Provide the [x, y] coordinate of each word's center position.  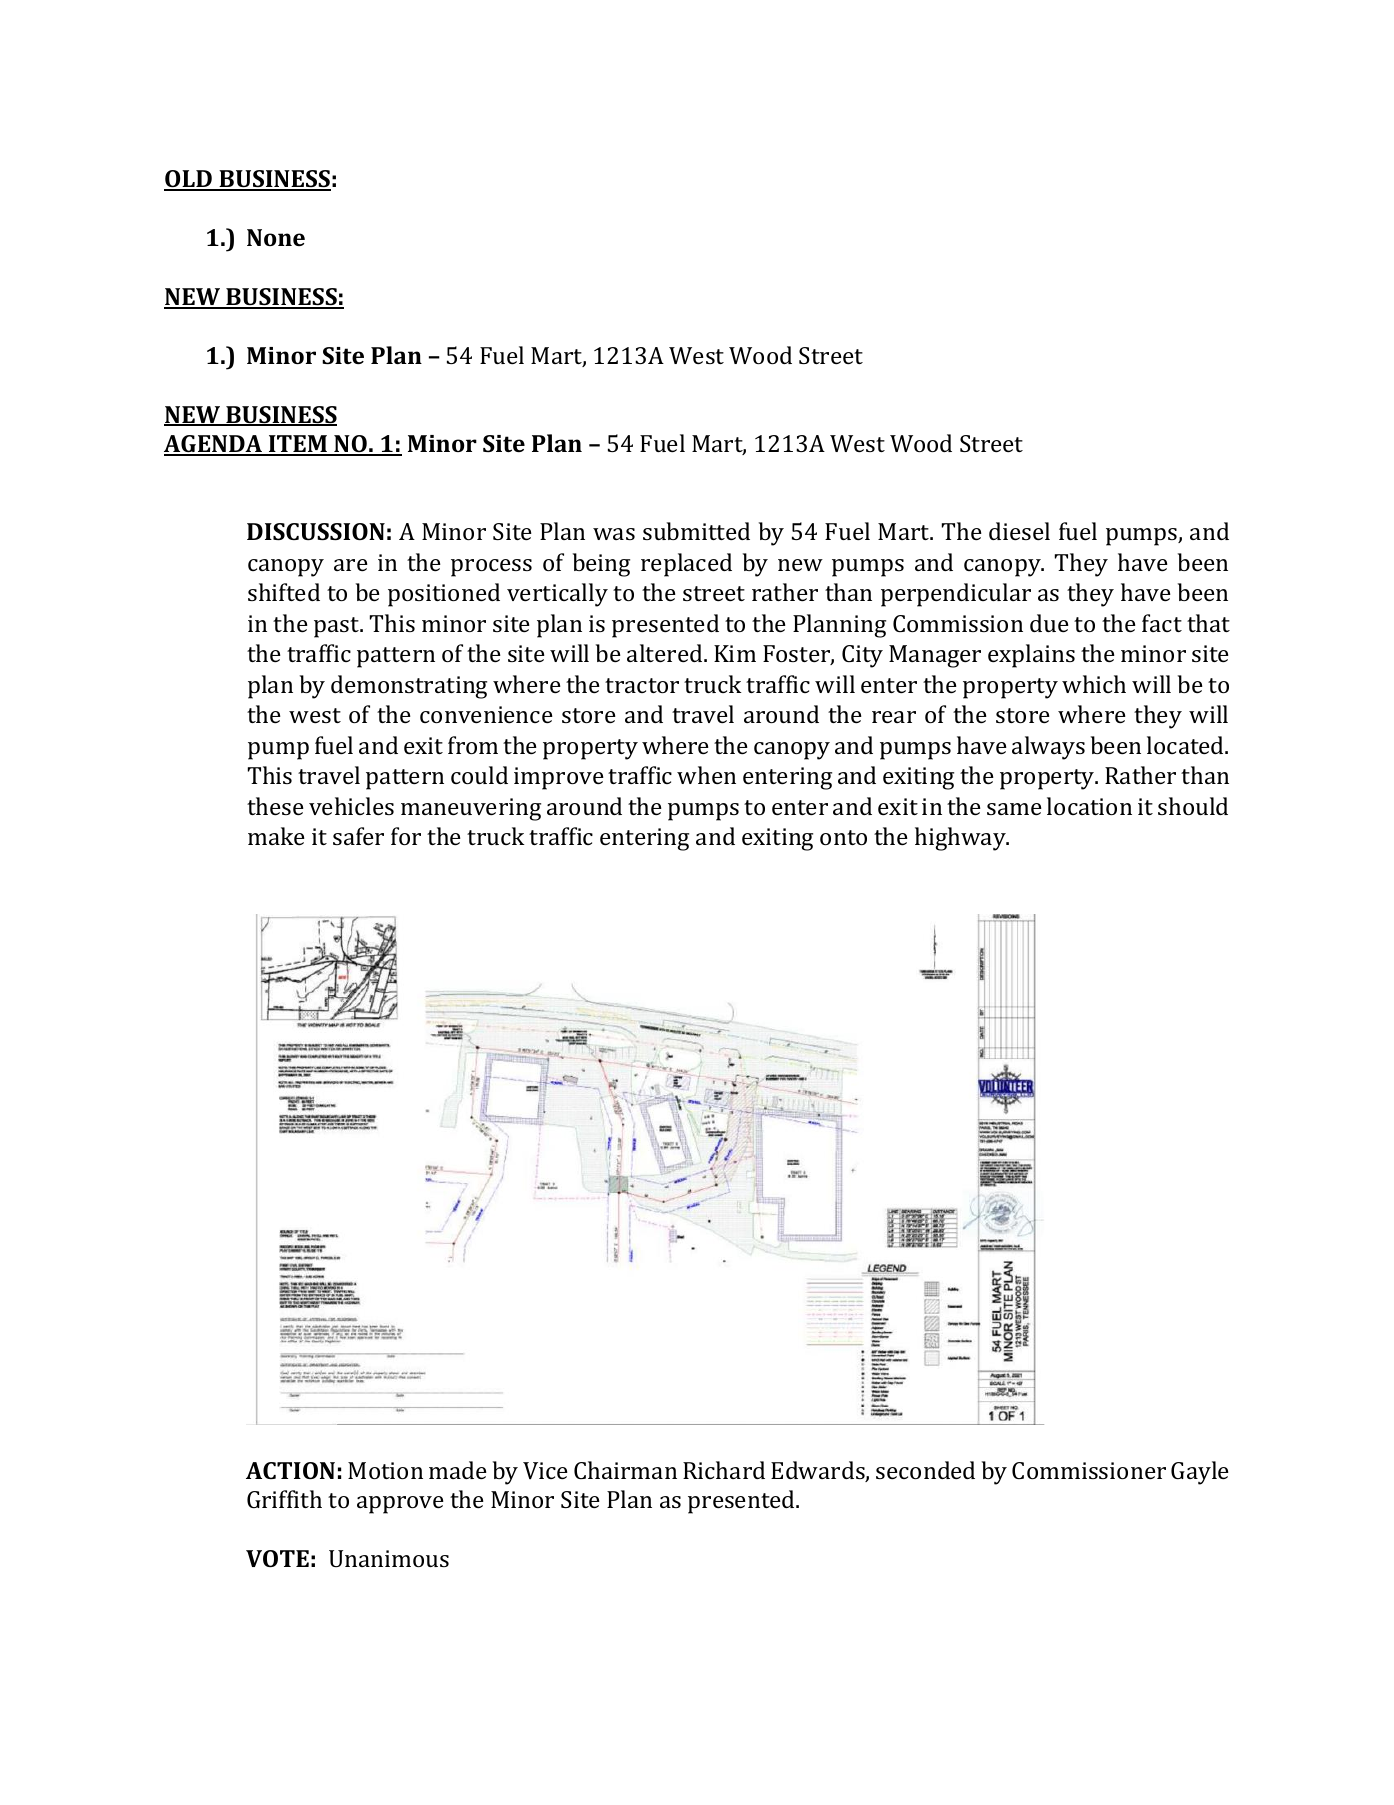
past [338, 627]
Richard [724, 1470]
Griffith [284, 1499]
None [276, 237]
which [1094, 684]
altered [666, 653]
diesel [1019, 531]
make [276, 836]
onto [843, 837]
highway [961, 839]
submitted [696, 531]
